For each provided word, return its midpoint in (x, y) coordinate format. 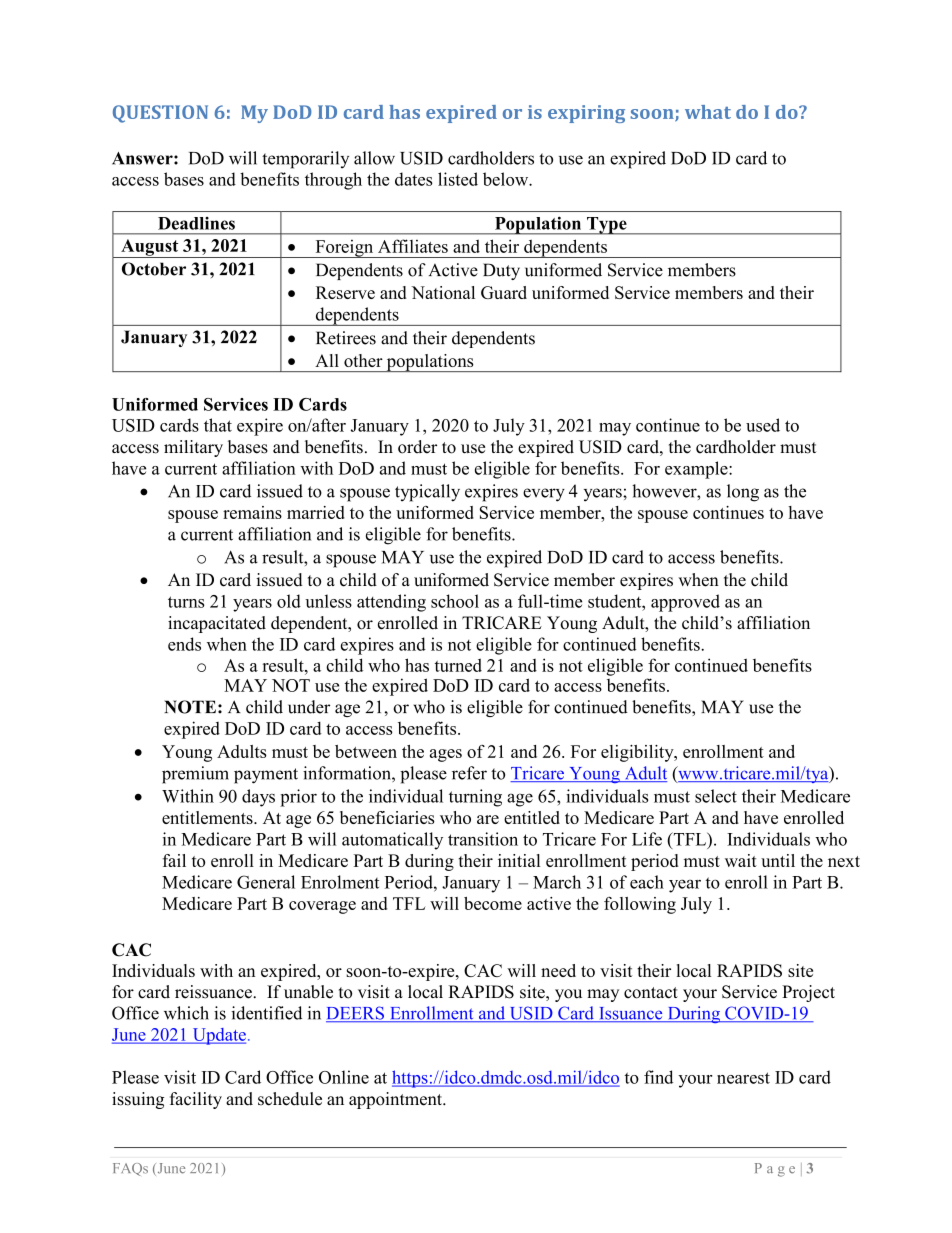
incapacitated (217, 624)
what (708, 112)
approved (685, 603)
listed (458, 179)
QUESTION (160, 114)
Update (218, 1036)
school (455, 601)
